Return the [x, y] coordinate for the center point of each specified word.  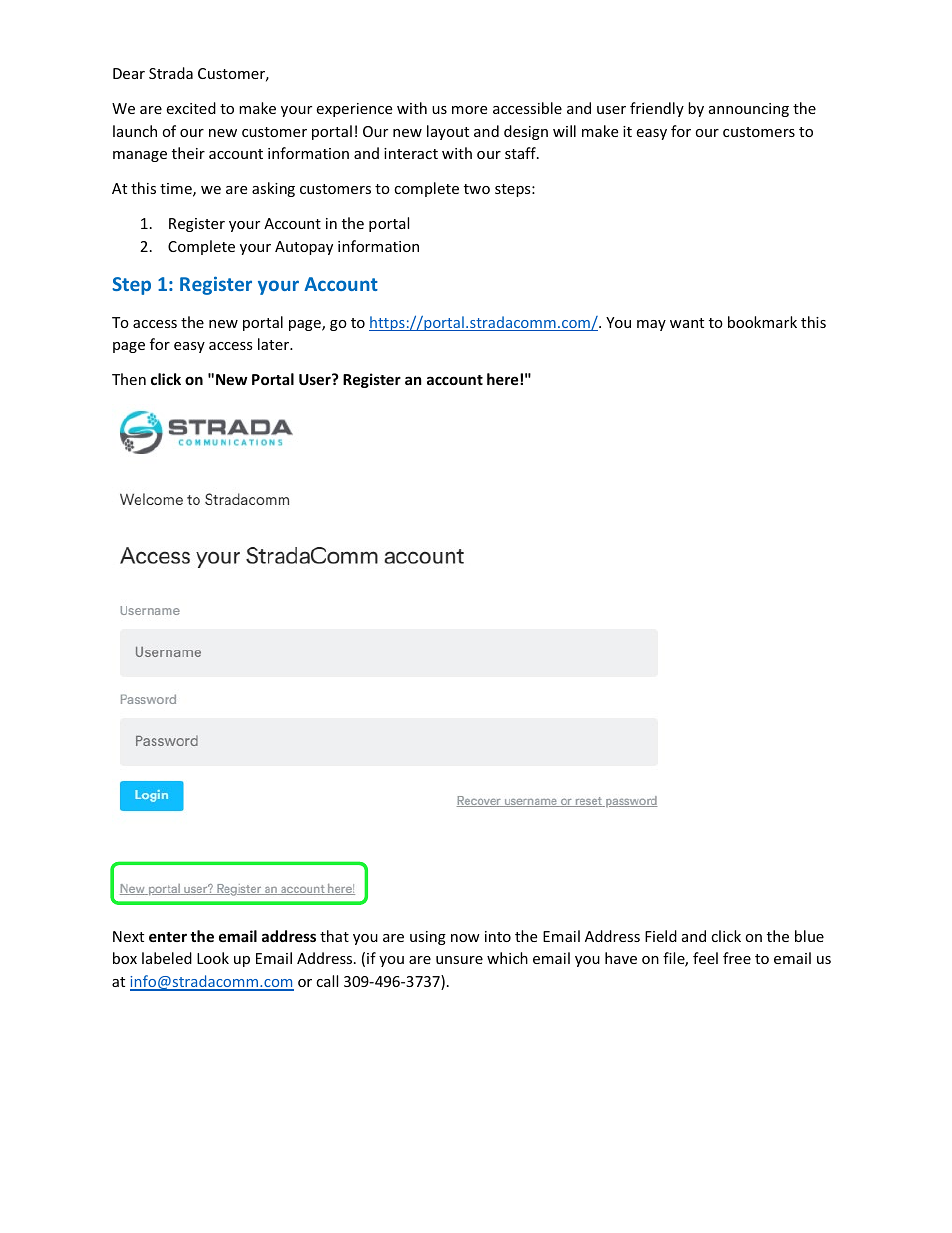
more [469, 110]
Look [213, 958]
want [687, 323]
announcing [749, 110]
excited [191, 108]
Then [129, 379]
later [275, 344]
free [737, 958]
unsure [459, 960]
